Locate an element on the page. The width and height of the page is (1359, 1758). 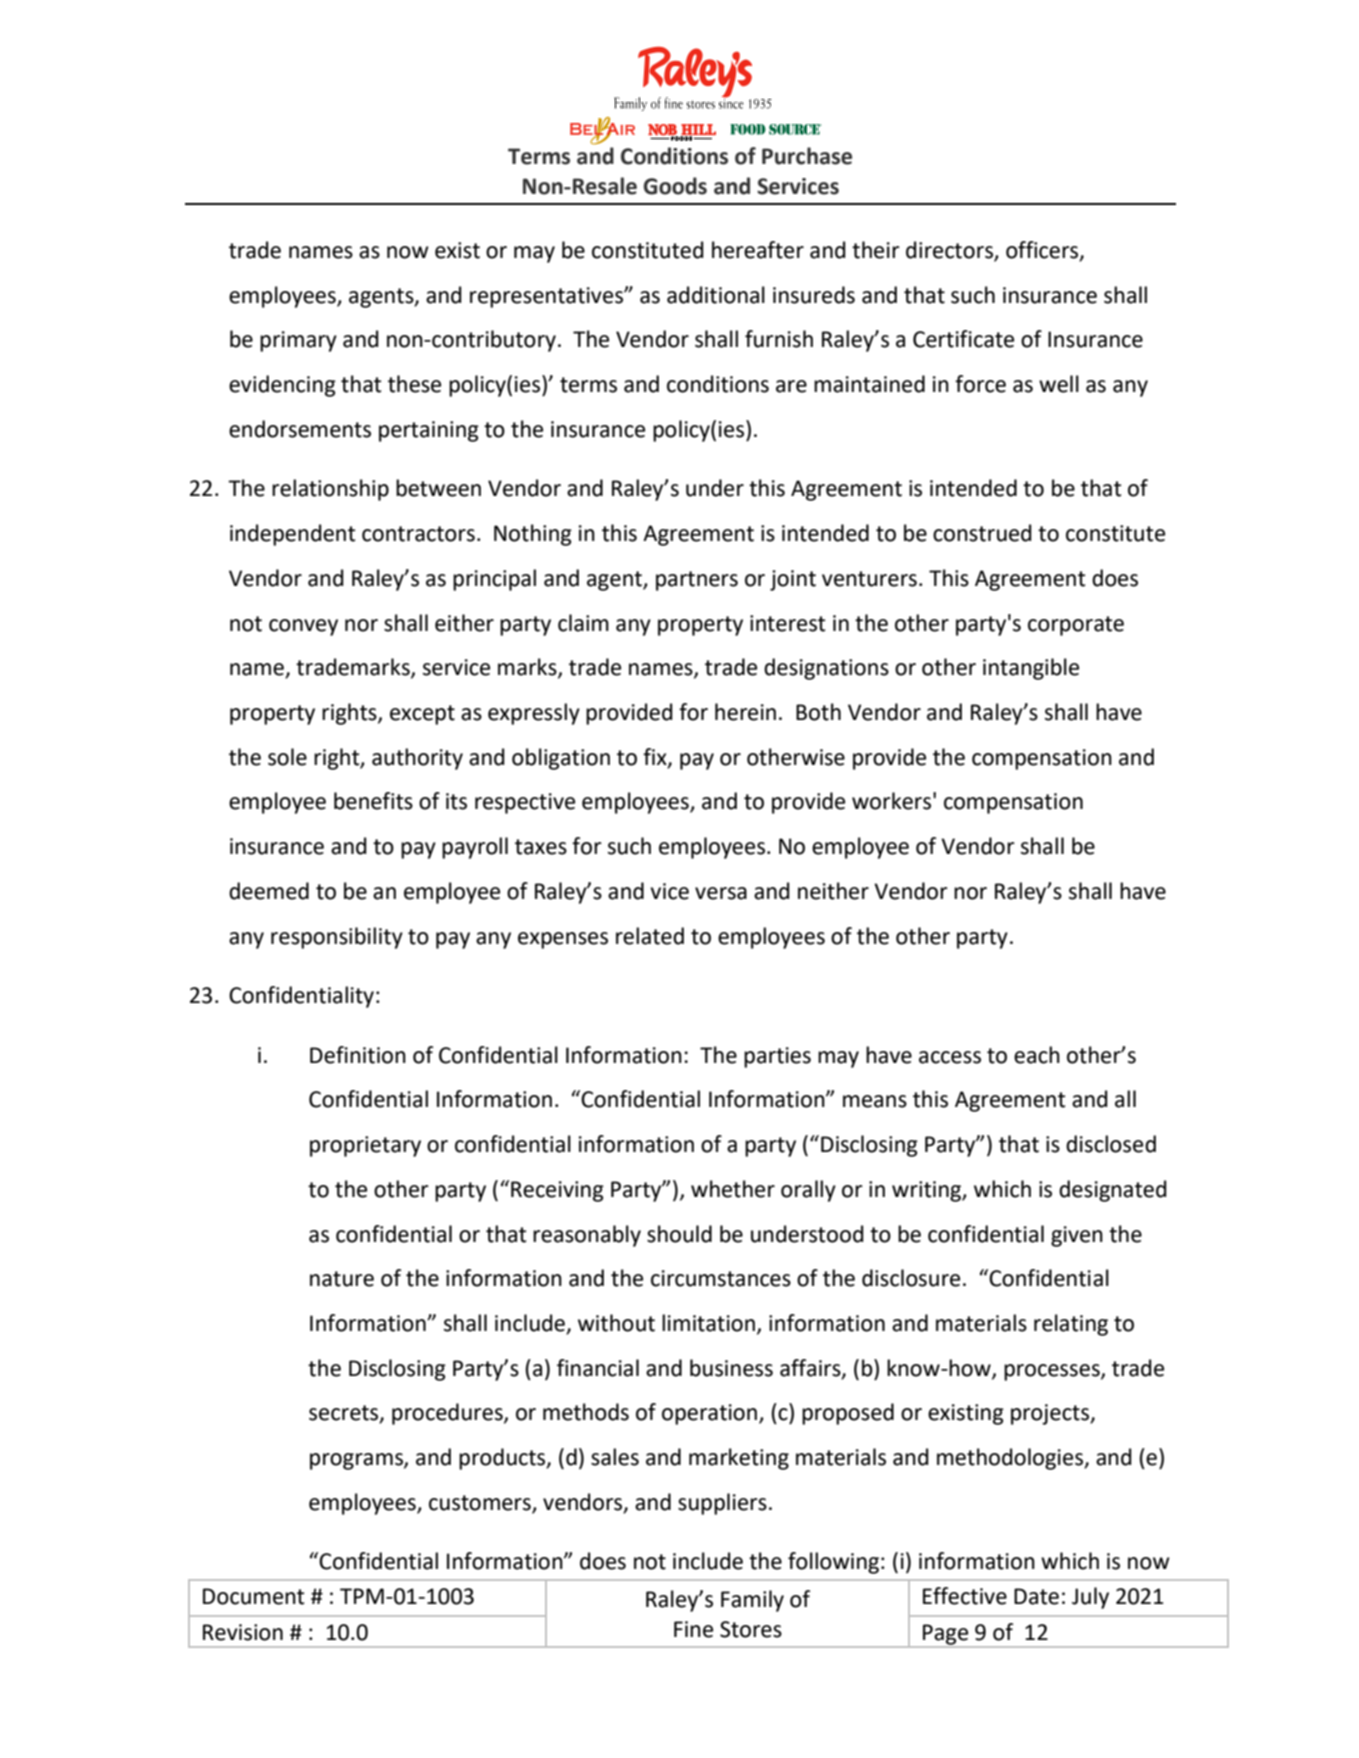
officers is located at coordinates (1043, 251).
